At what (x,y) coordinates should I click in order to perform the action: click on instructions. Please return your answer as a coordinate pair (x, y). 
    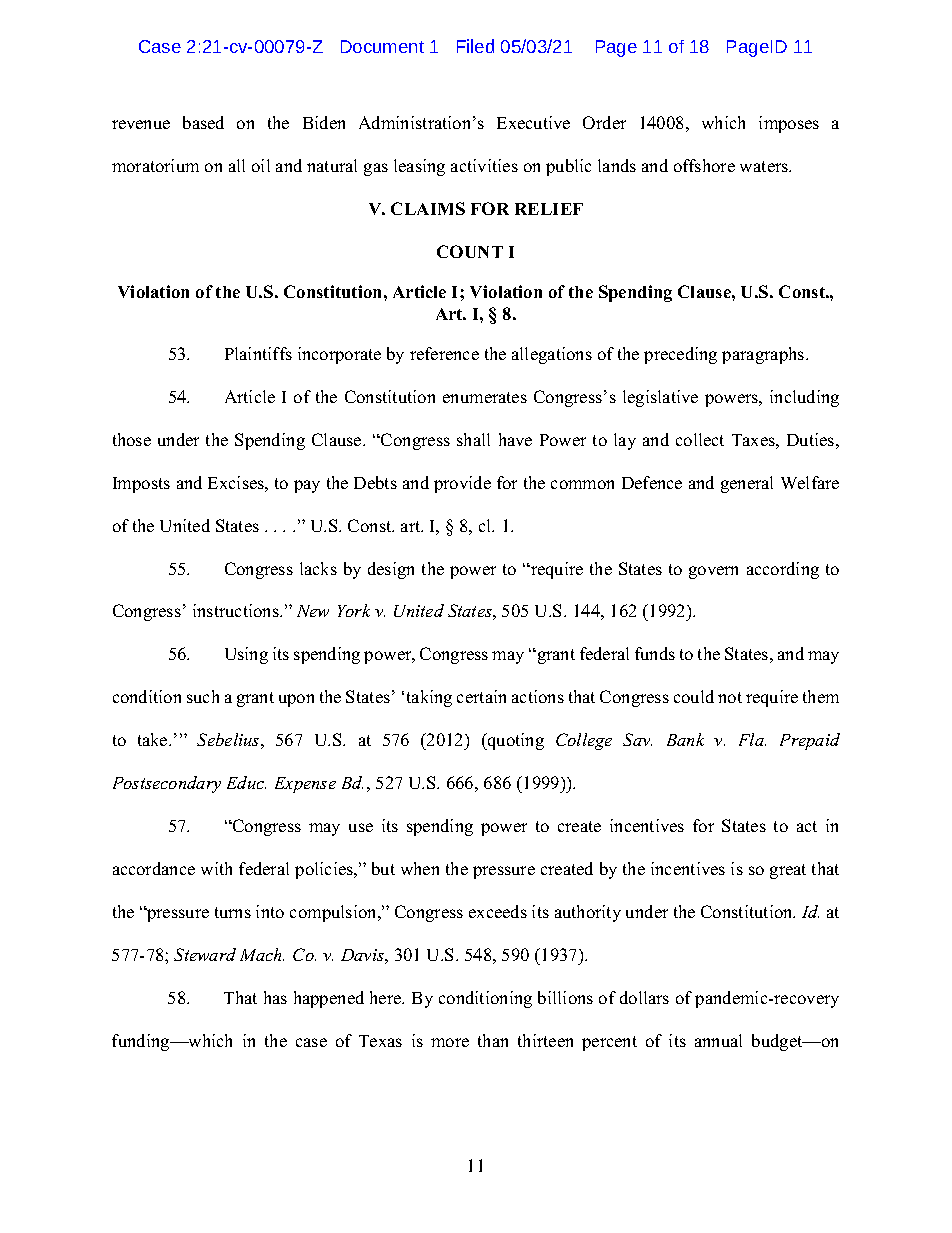
    Looking at the image, I should click on (237, 610).
